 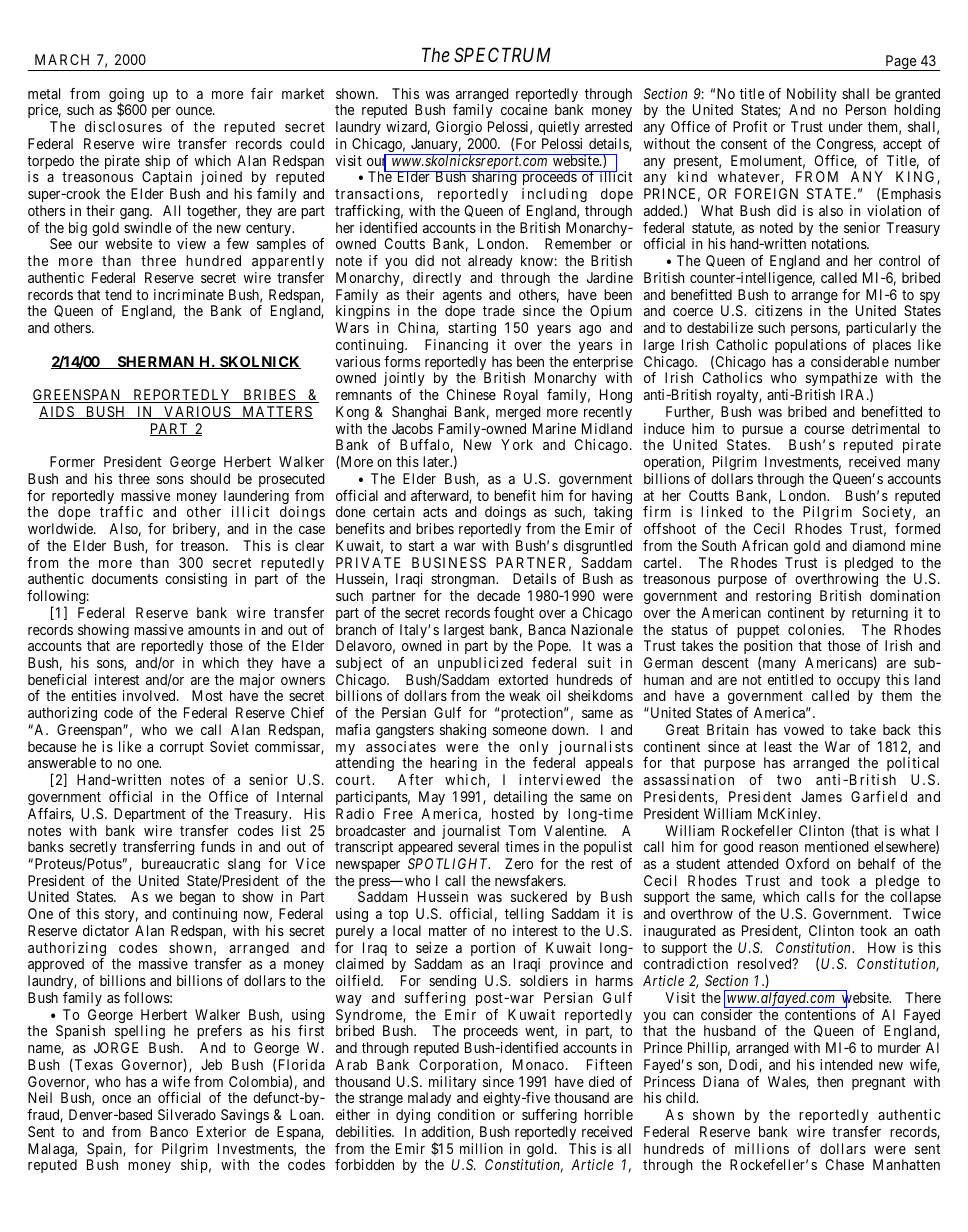 I want to click on York, so click(x=517, y=444).
